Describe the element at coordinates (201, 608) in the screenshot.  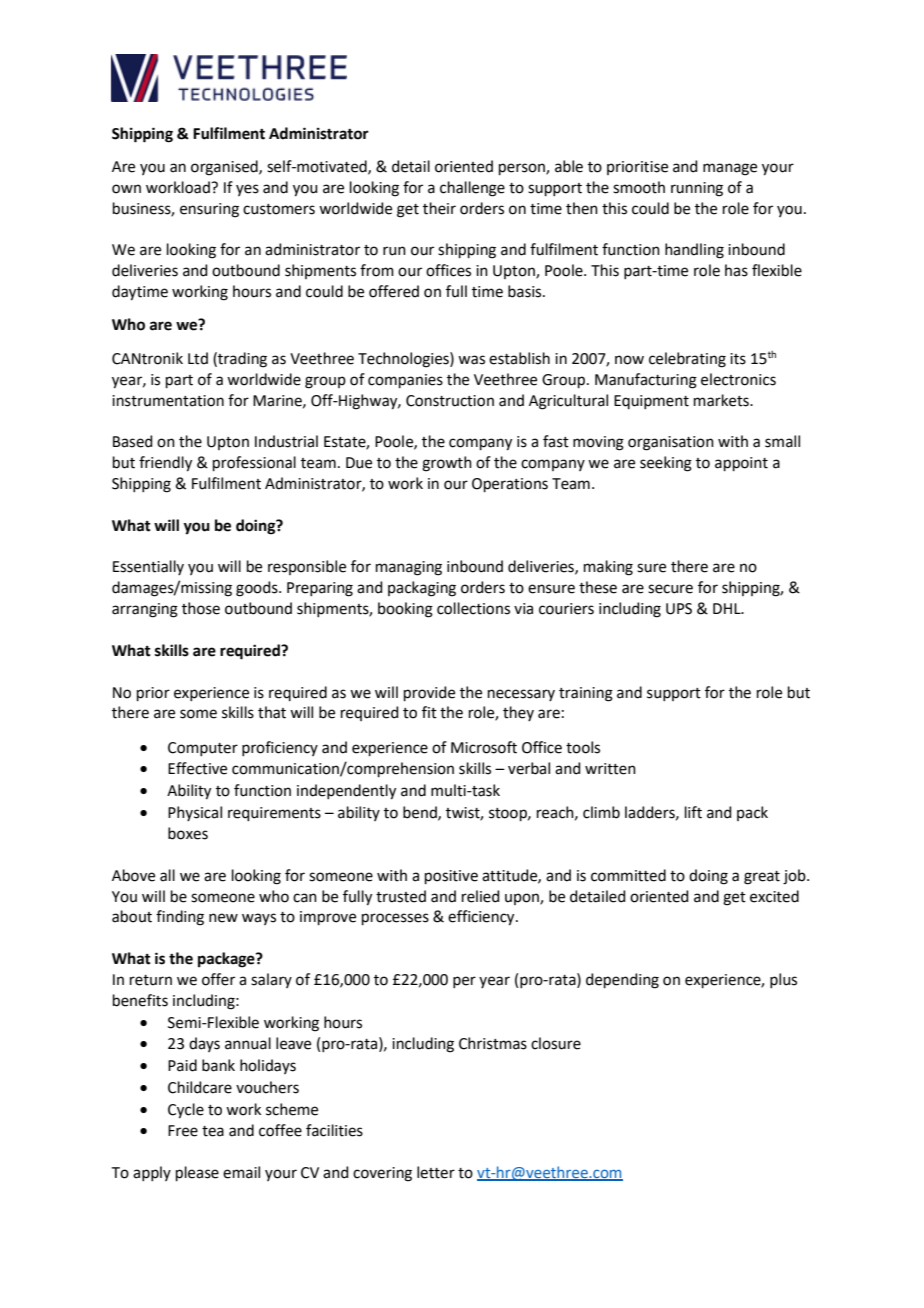
I see `those` at that location.
